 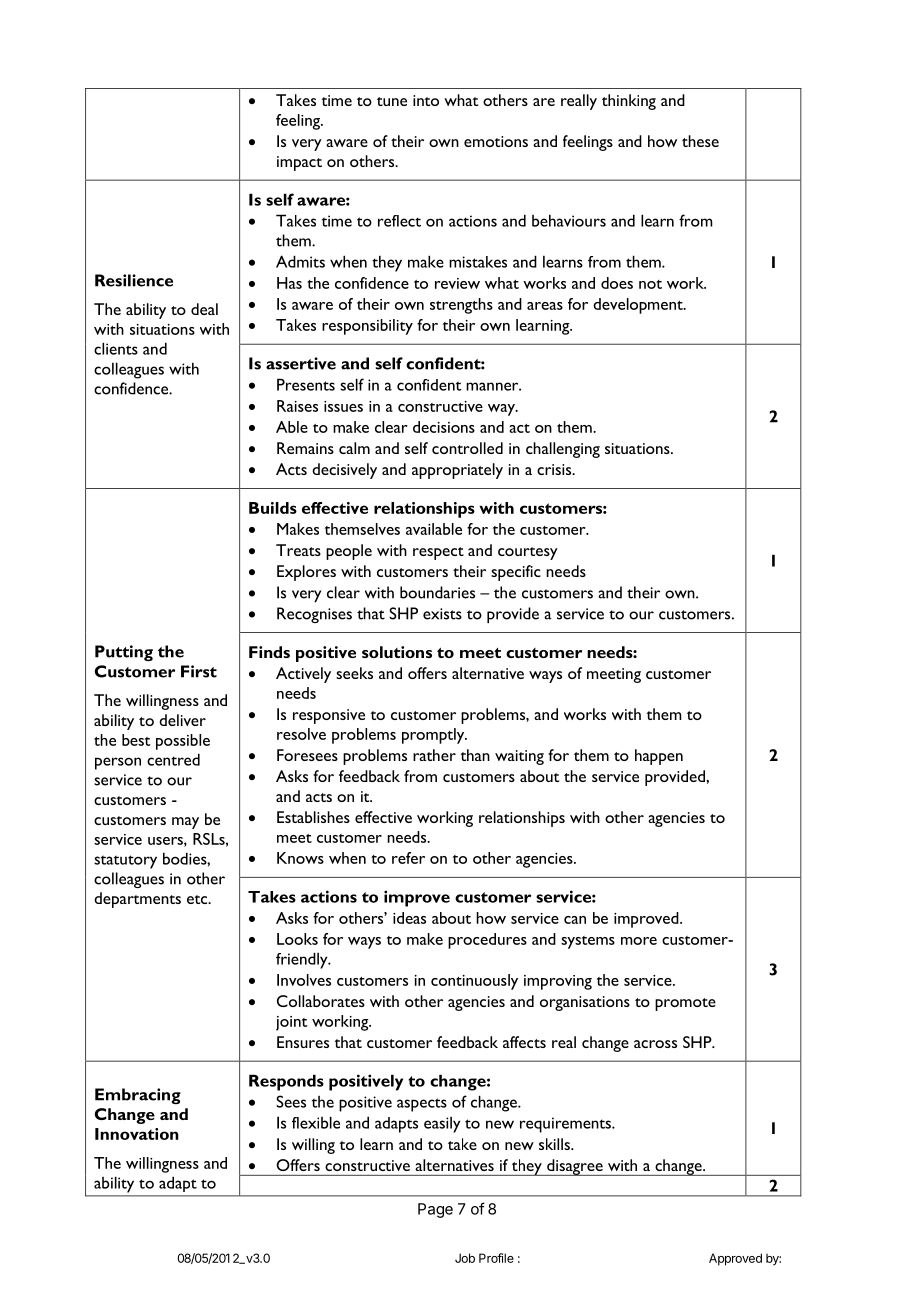 What do you see at coordinates (700, 141) in the document?
I see `these` at bounding box center [700, 141].
